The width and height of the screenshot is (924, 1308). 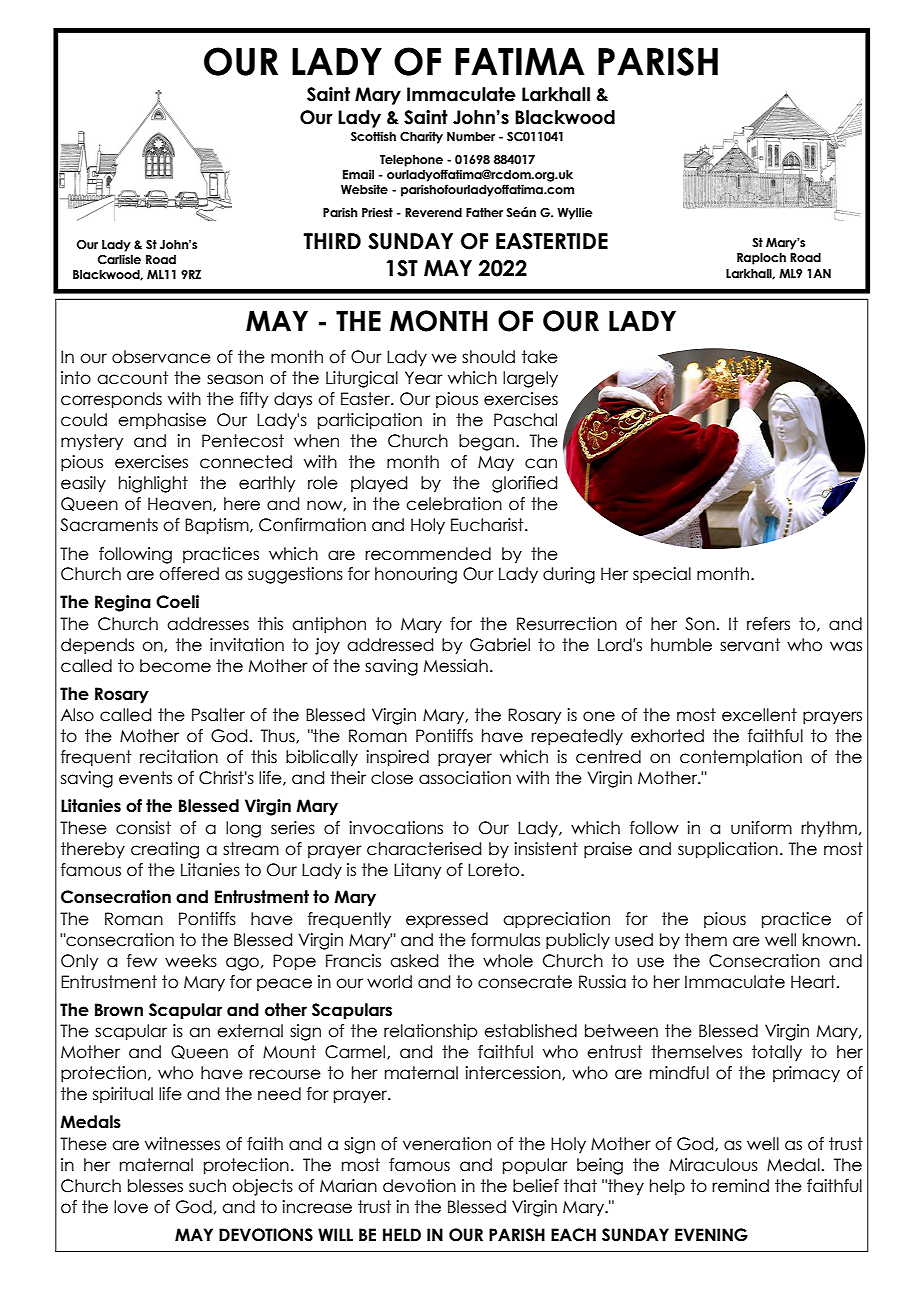 I want to click on Number, so click(x=471, y=136).
